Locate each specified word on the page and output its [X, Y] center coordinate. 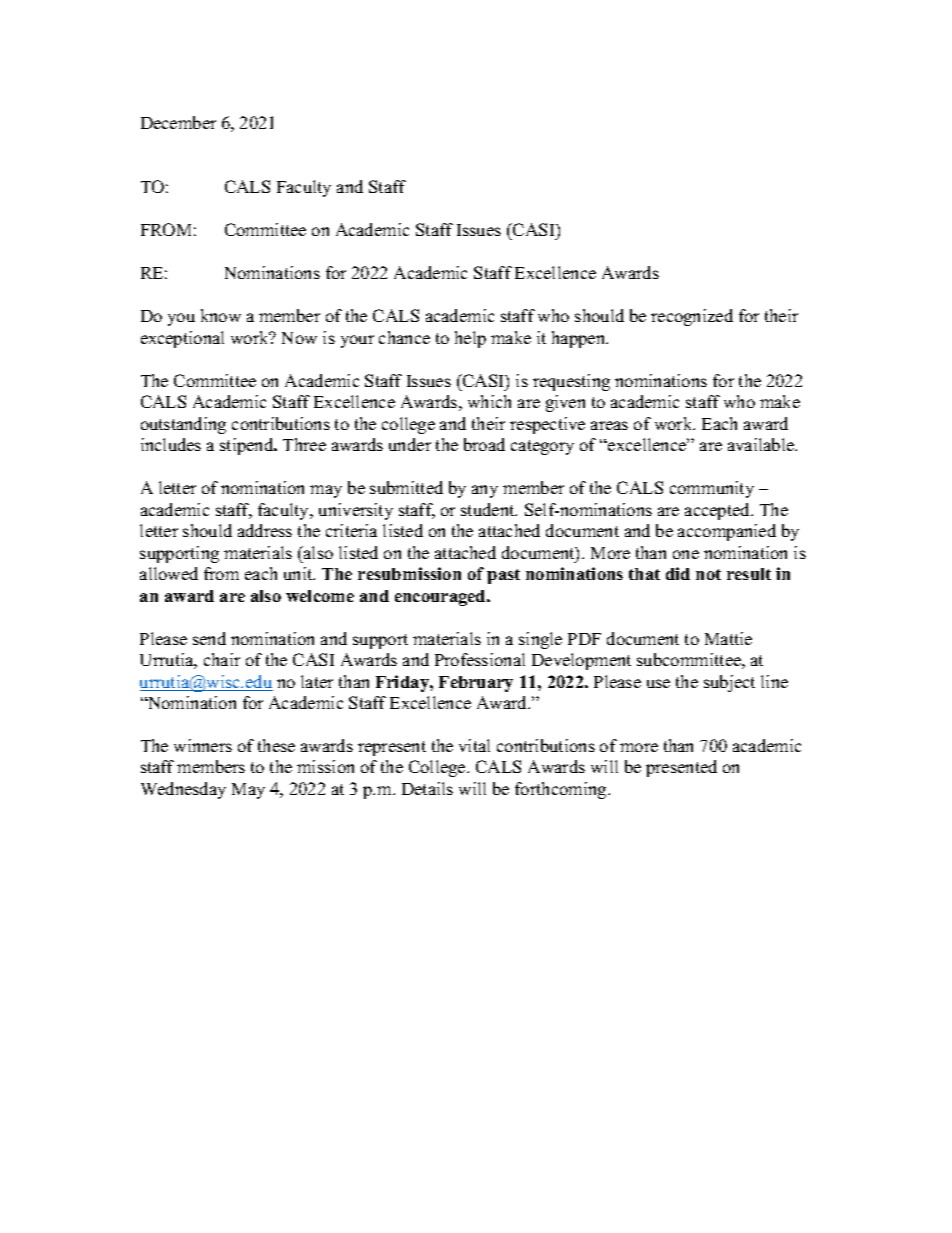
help [470, 339]
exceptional [182, 339]
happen [580, 339]
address [265, 530]
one [686, 554]
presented [681, 768]
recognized [692, 317]
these [276, 745]
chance [404, 337]
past [503, 576]
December [178, 122]
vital [474, 745]
